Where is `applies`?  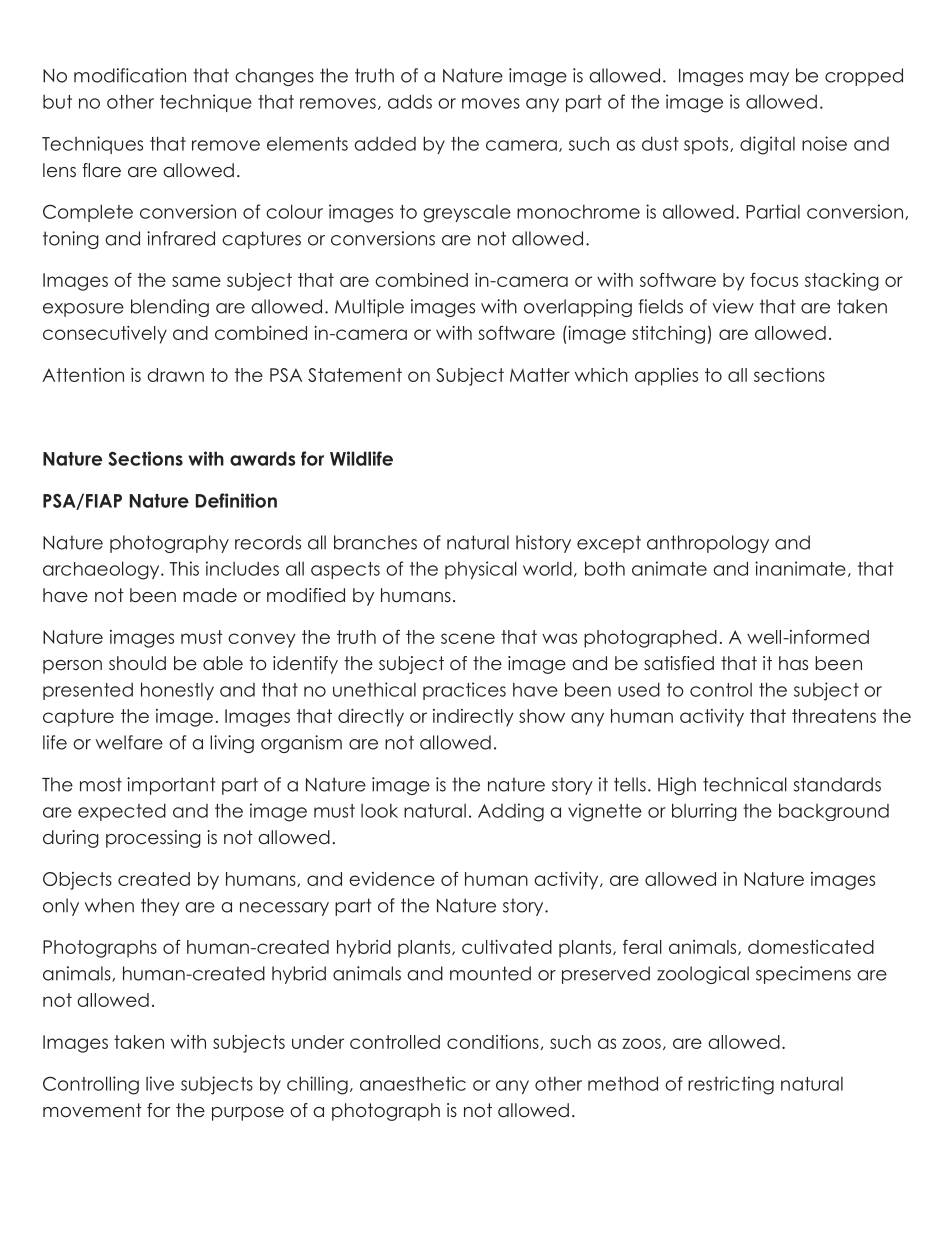 applies is located at coordinates (666, 377).
